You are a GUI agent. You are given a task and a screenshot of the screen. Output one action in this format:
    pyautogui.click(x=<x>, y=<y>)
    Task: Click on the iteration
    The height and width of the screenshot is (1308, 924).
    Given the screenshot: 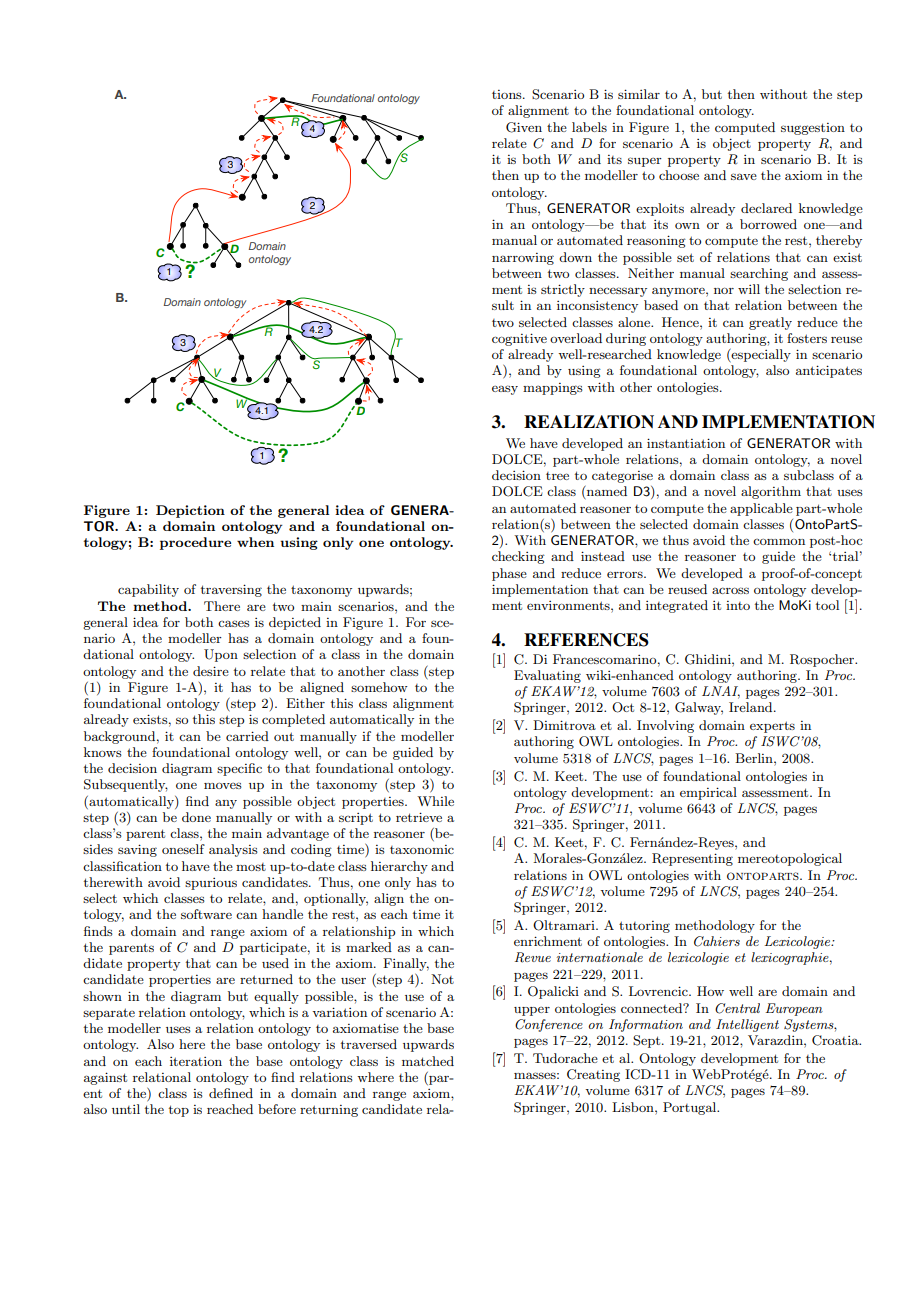 What is the action you would take?
    pyautogui.click(x=196, y=1061)
